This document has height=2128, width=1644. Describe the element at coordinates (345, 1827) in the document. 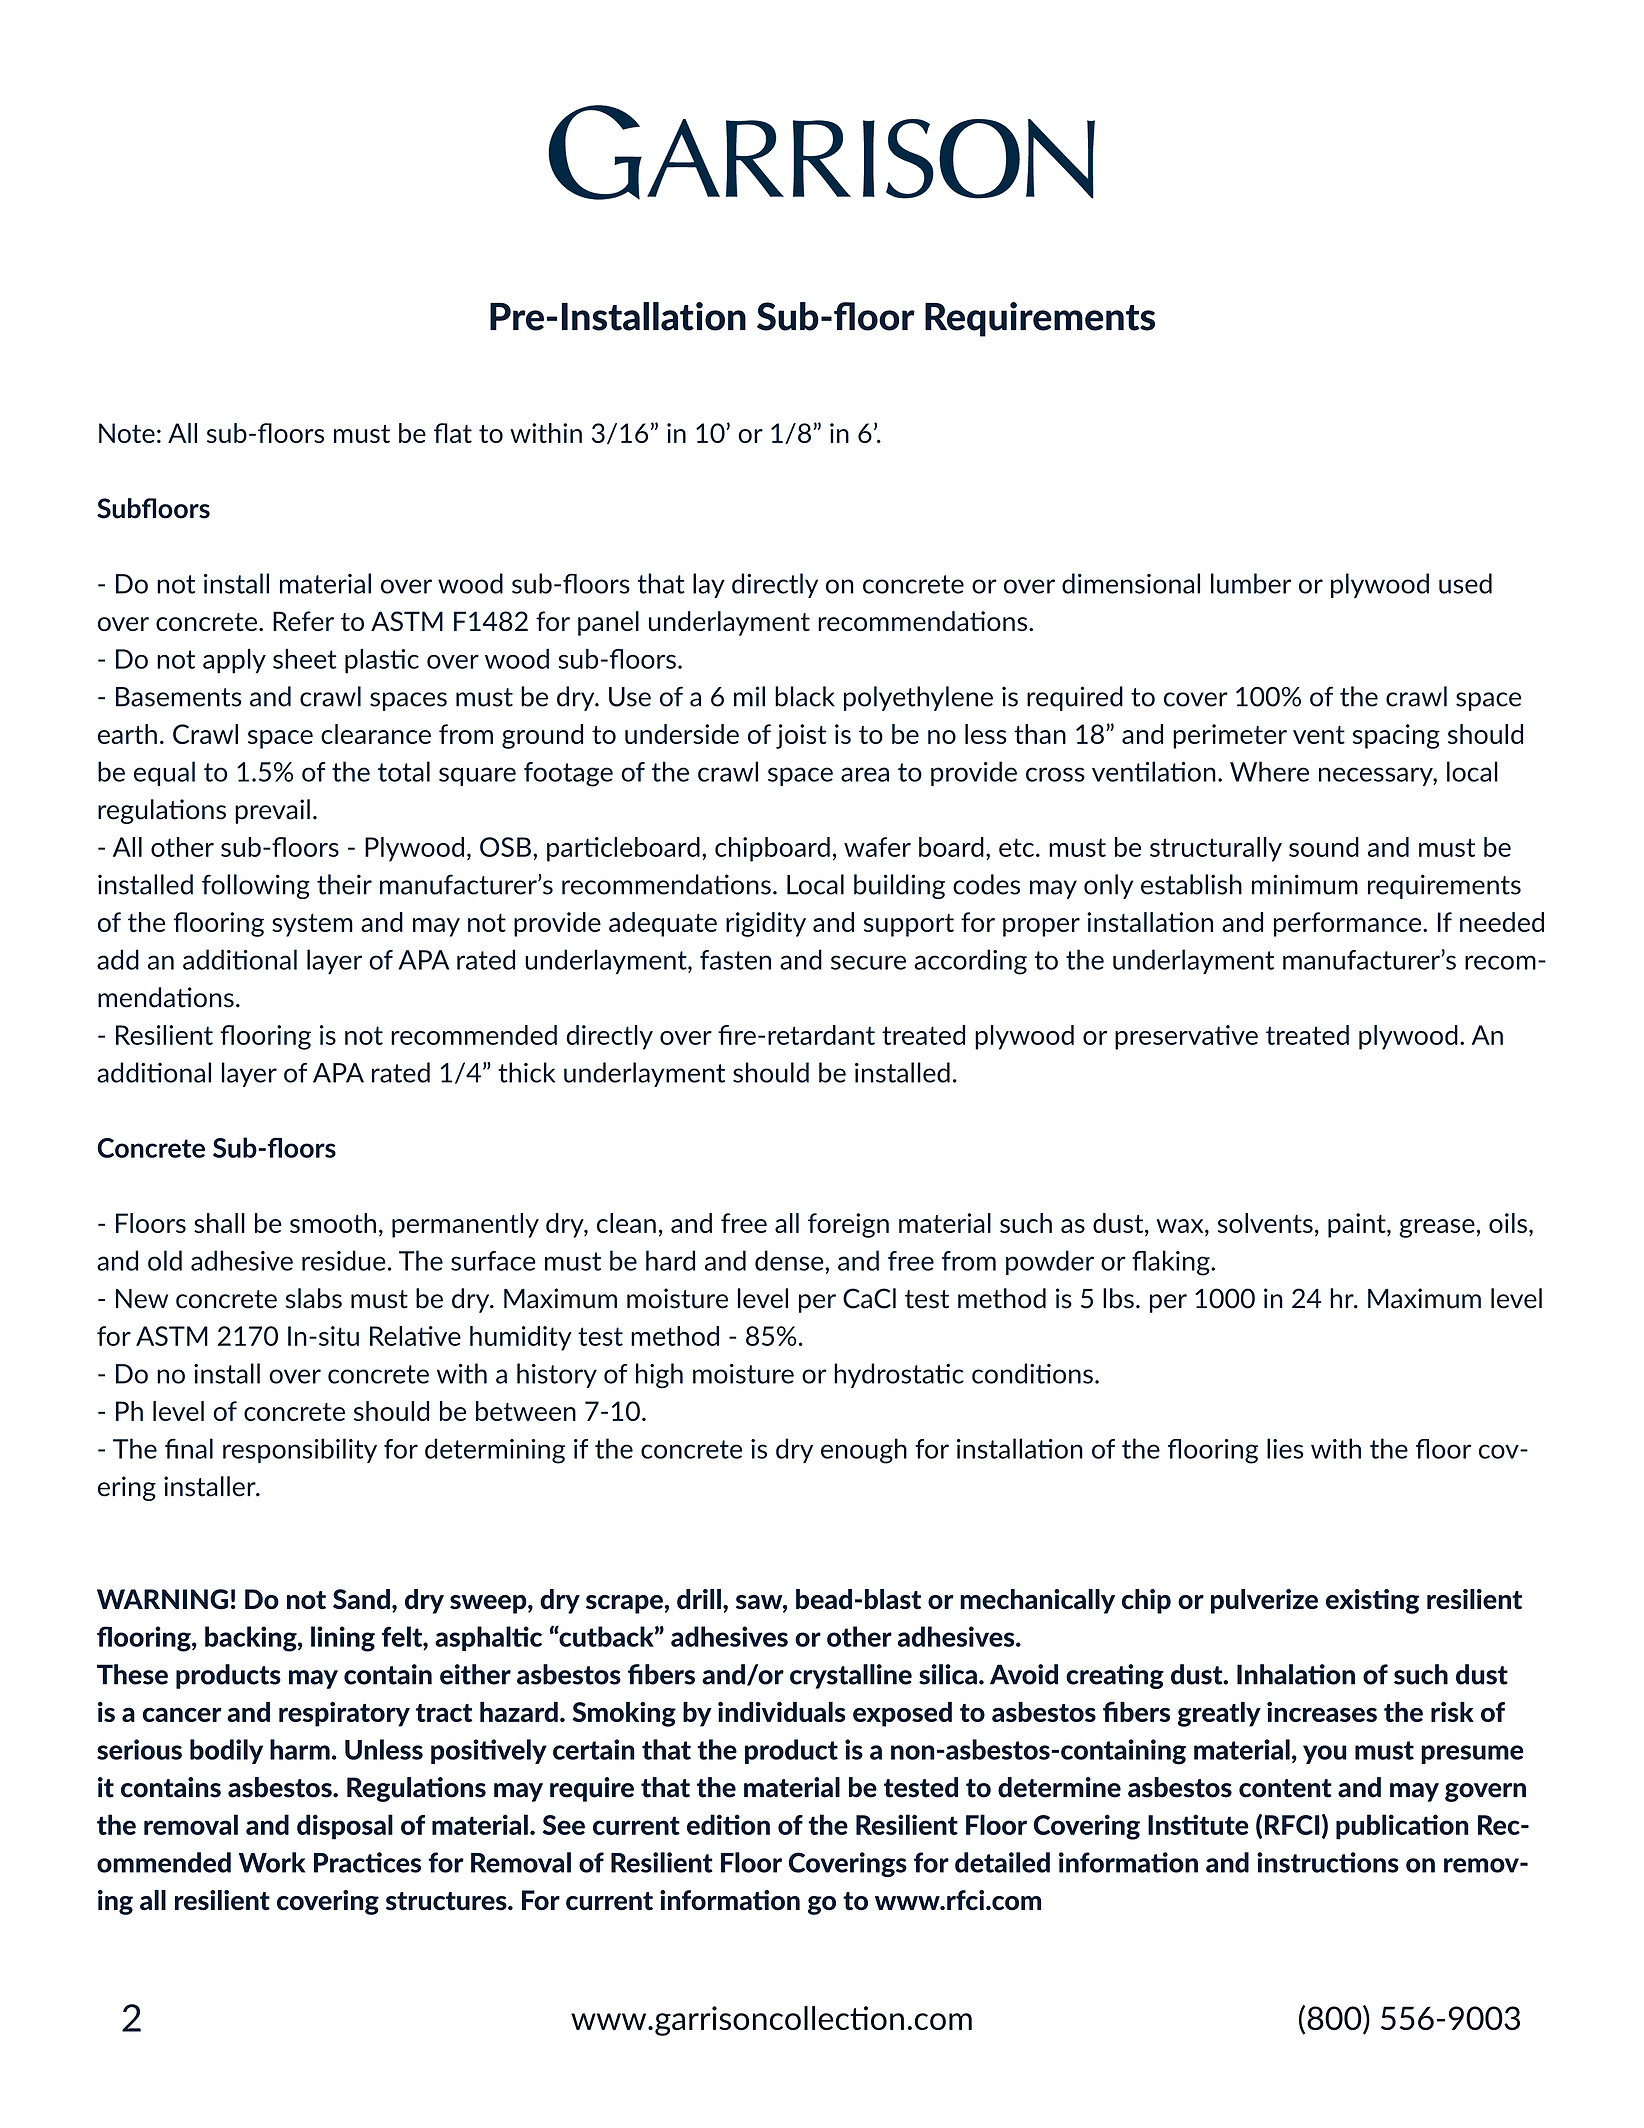

I see `disposal` at that location.
